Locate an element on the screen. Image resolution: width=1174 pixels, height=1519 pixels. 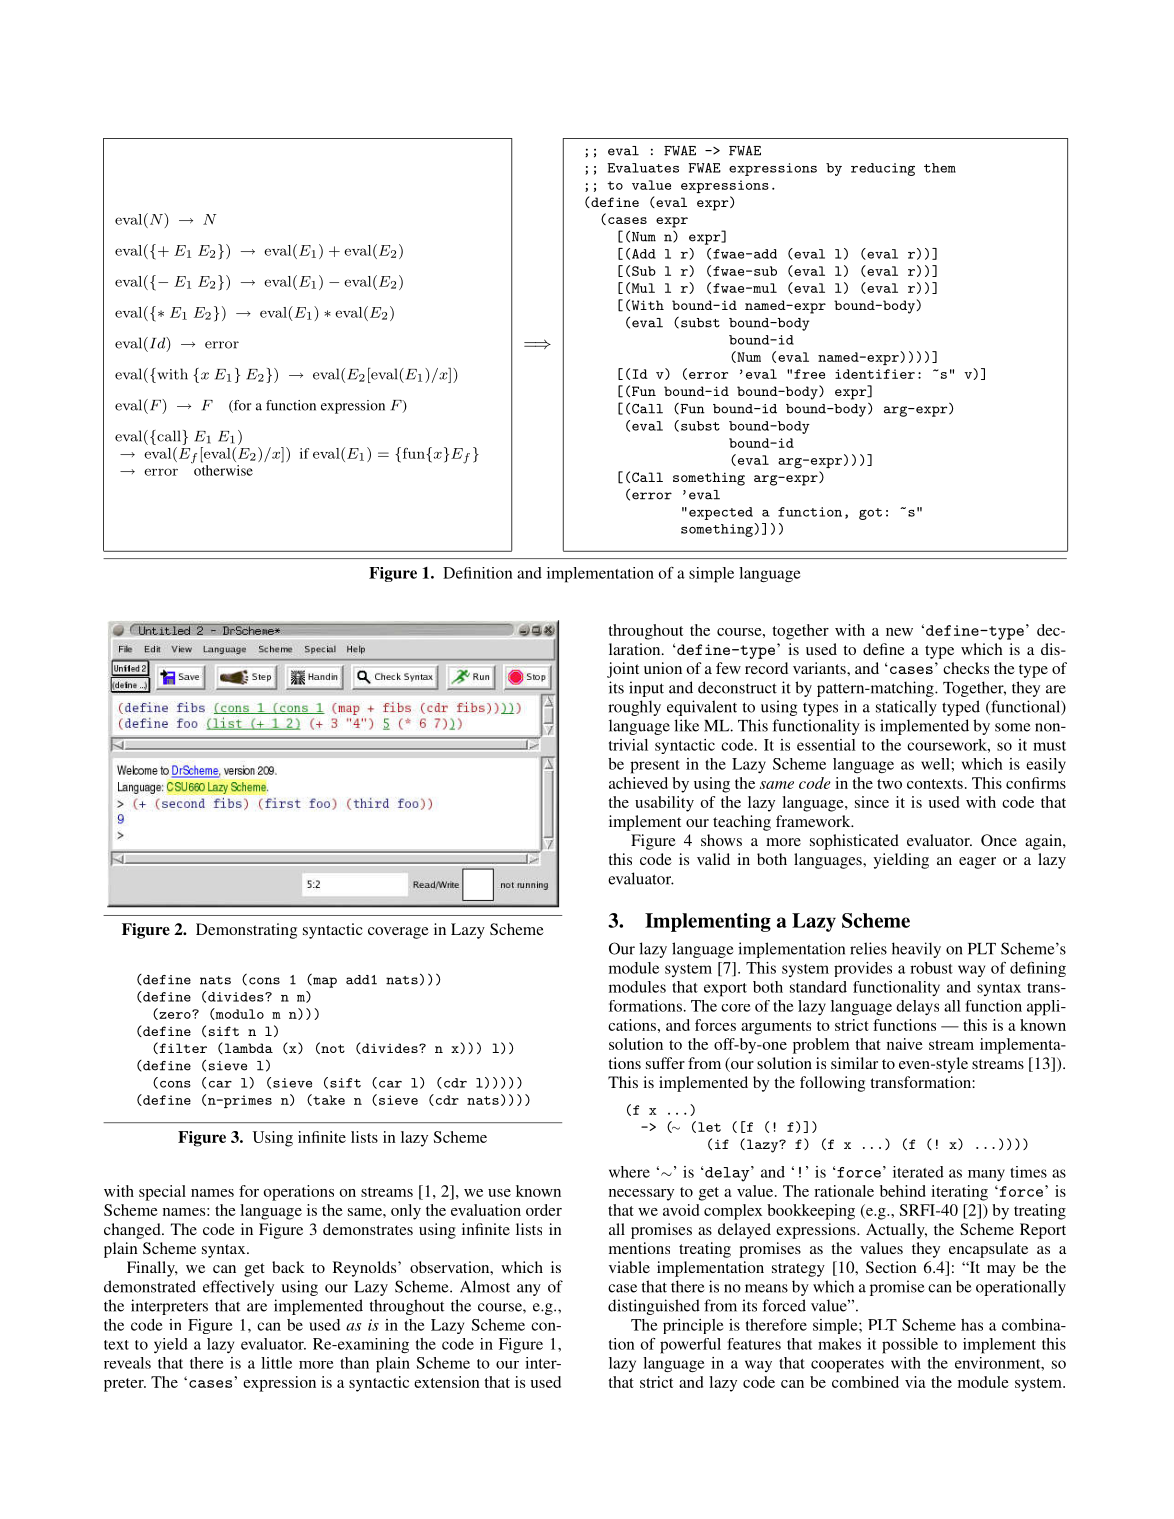
well is located at coordinates (936, 764).
